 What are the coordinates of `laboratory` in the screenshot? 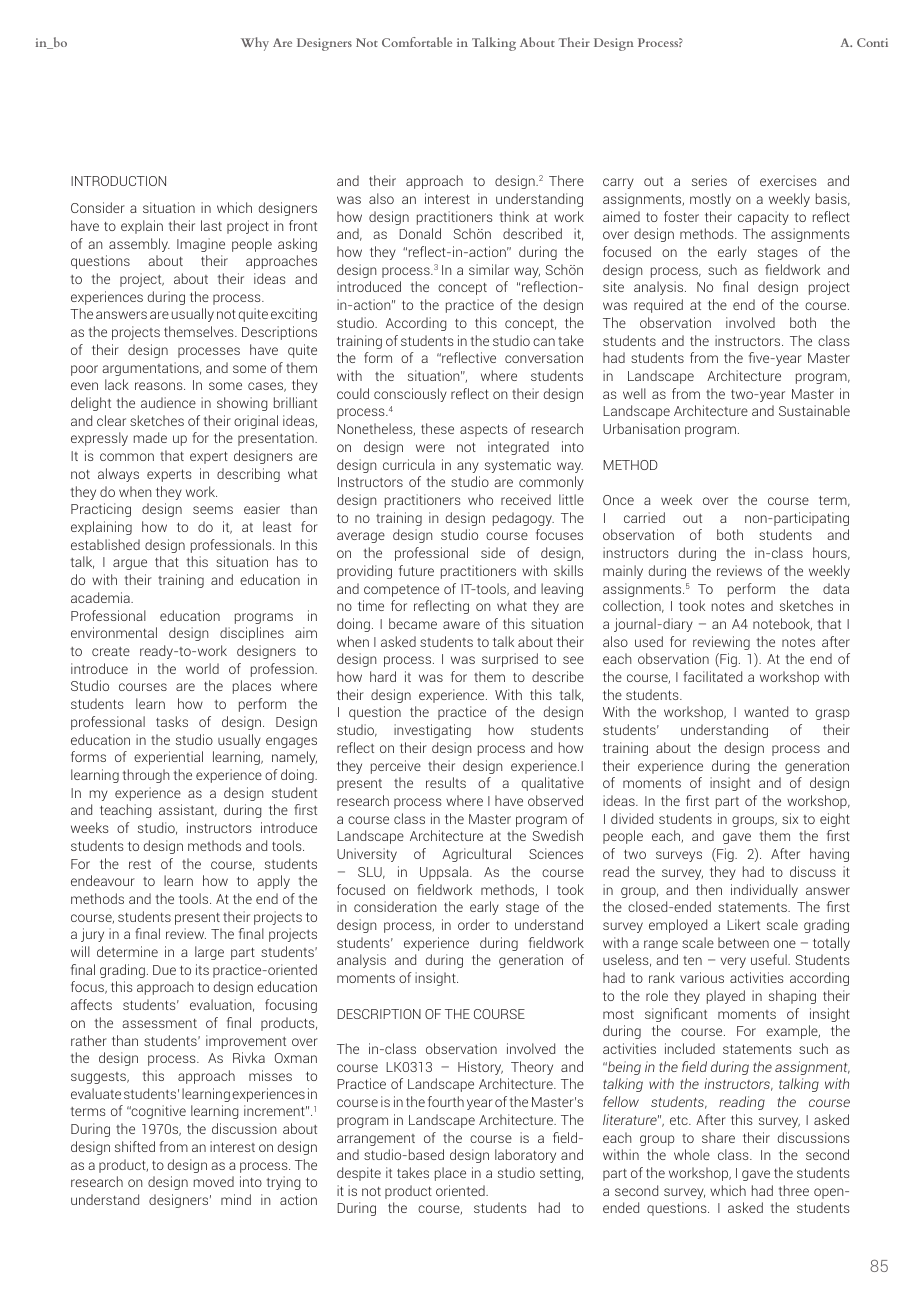 It's located at (525, 1156).
